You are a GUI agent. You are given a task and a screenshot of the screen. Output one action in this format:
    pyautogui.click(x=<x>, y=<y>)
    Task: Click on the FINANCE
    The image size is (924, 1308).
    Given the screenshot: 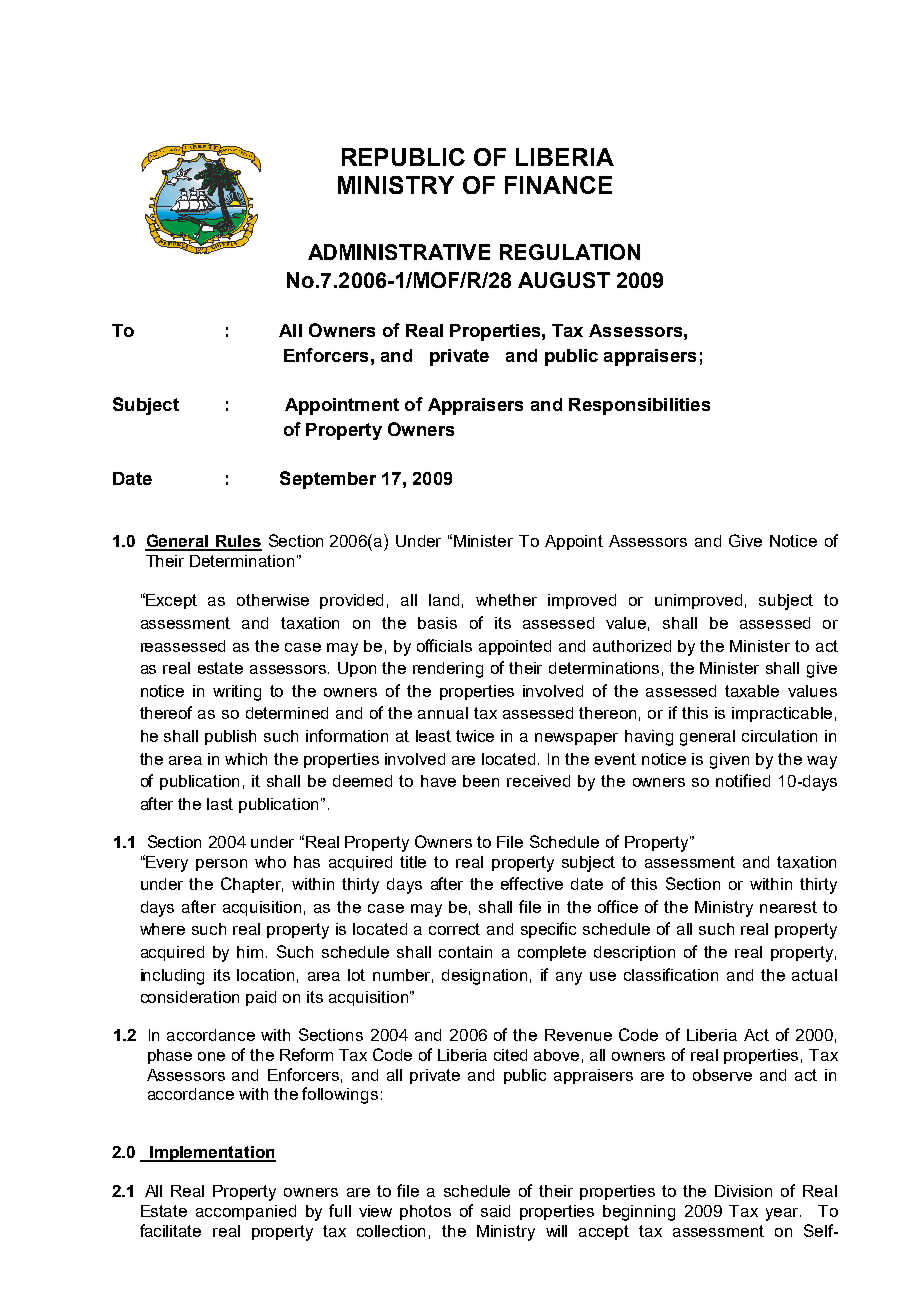 What is the action you would take?
    pyautogui.click(x=558, y=185)
